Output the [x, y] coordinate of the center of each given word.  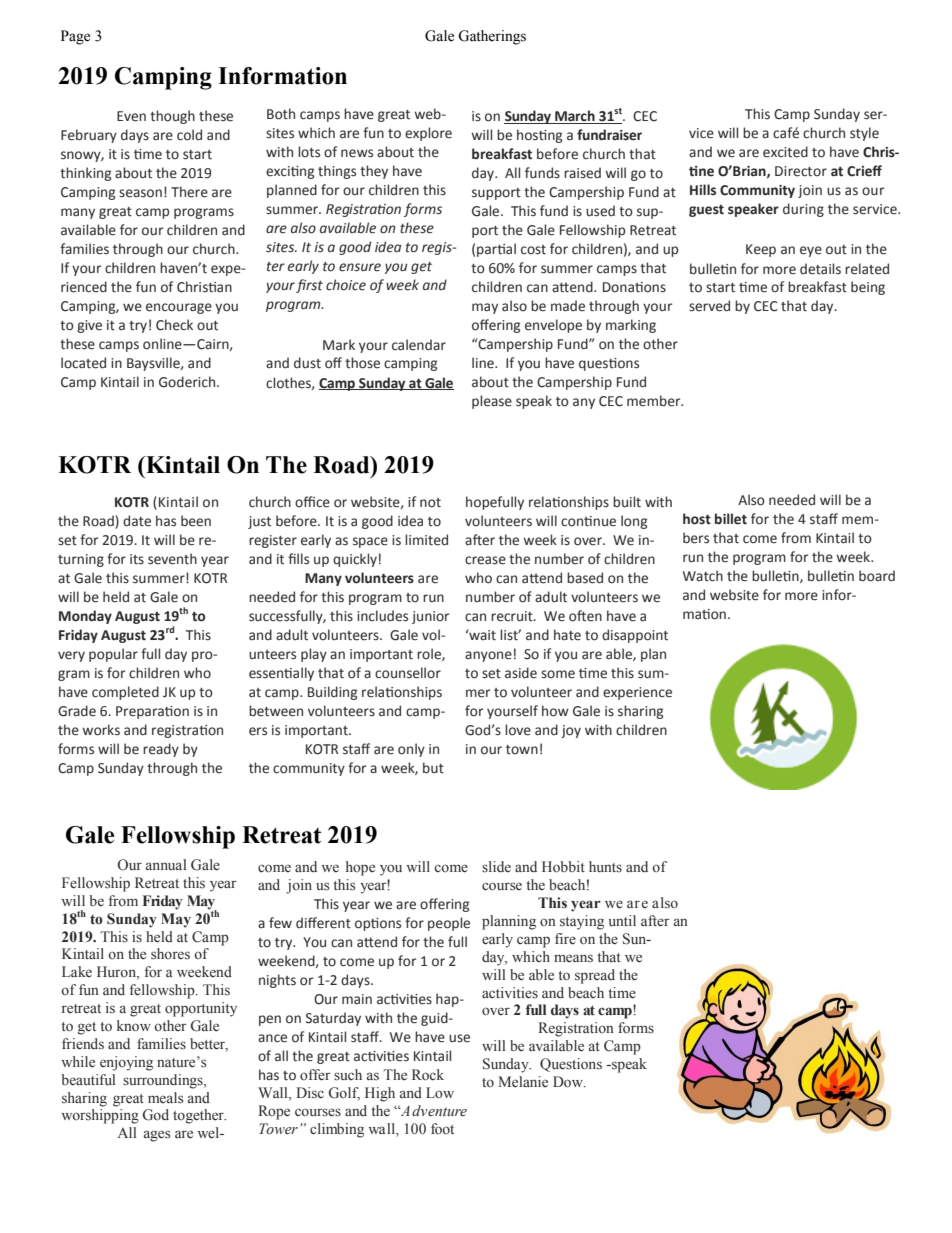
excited [785, 152]
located [83, 363]
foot [442, 1129]
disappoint [635, 636]
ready [161, 750]
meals [165, 1098]
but [433, 768]
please [492, 402]
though [172, 117]
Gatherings [492, 37]
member [655, 401]
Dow [569, 1082]
